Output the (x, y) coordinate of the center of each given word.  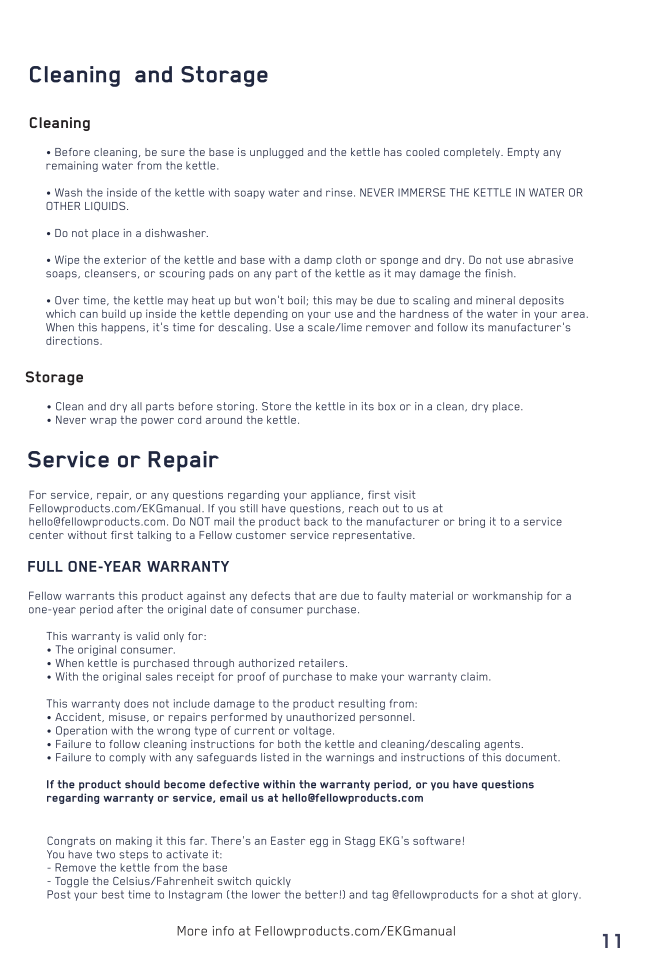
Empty (523, 153)
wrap (103, 422)
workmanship (507, 596)
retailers (321, 663)
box (386, 406)
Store (276, 406)
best (113, 894)
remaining (72, 166)
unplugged (276, 153)
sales (159, 676)
